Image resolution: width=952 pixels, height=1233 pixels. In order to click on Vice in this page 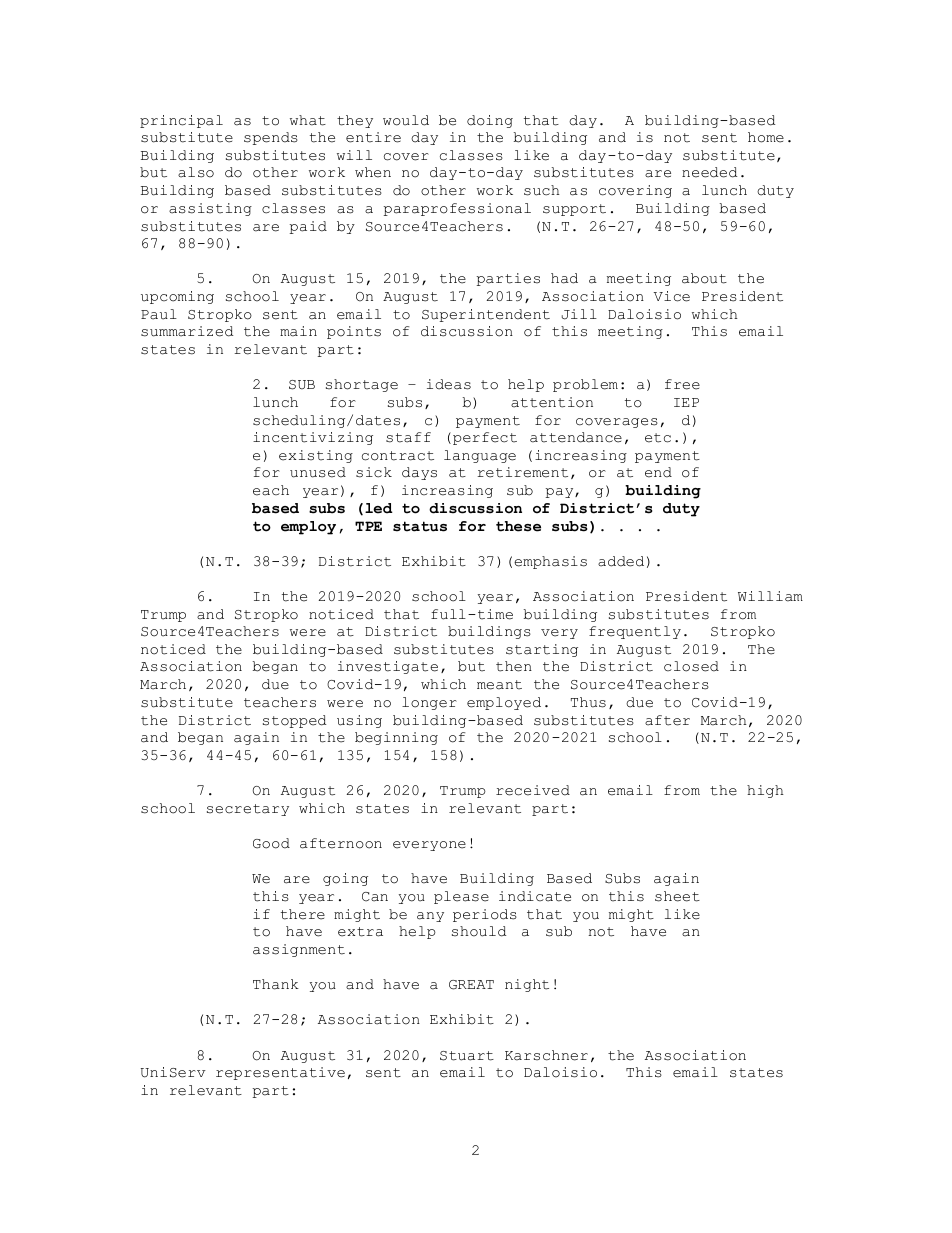, I will do `click(672, 296)`.
